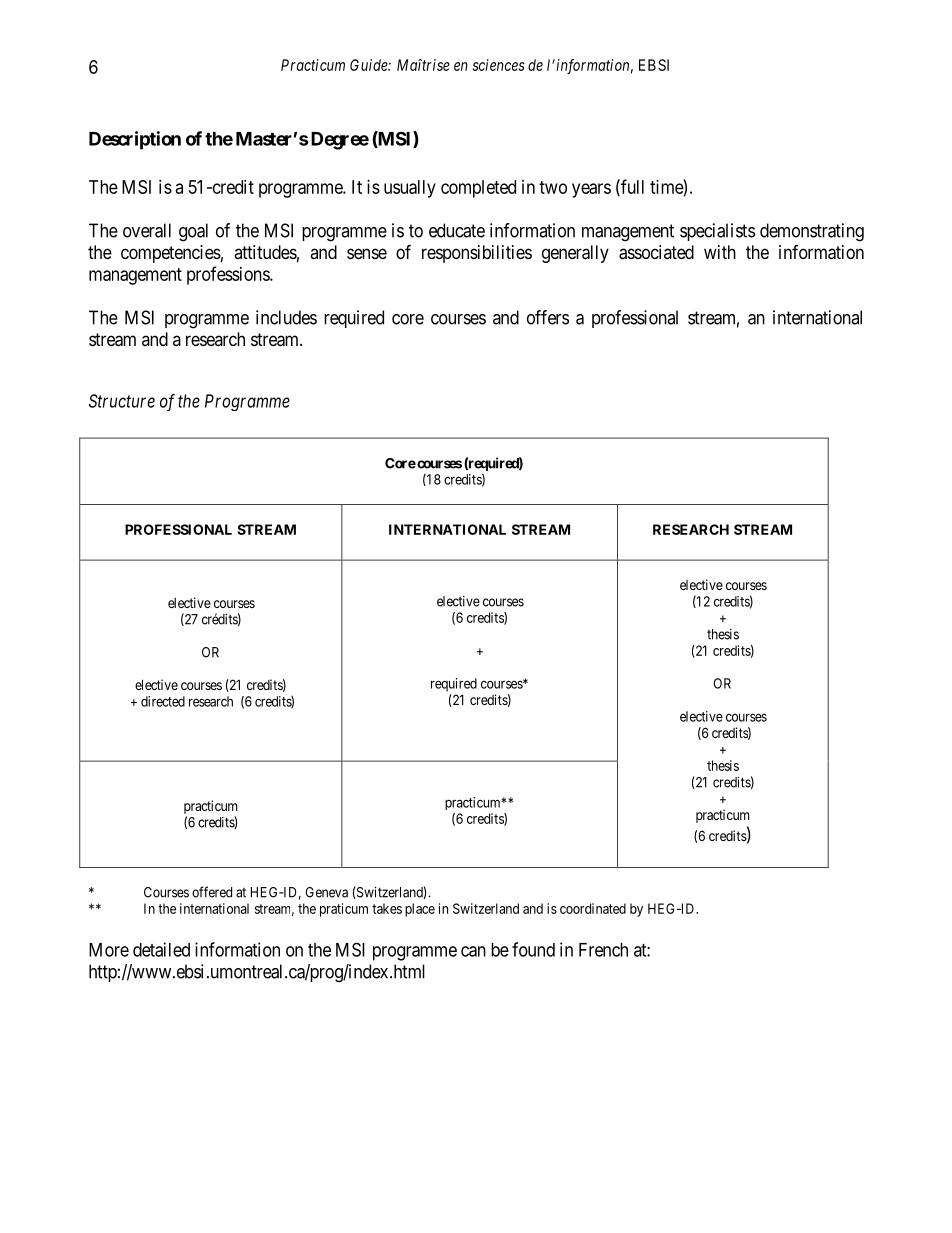 The width and height of the screenshot is (952, 1233). Describe the element at coordinates (473, 951) in the screenshot. I see `can` at that location.
